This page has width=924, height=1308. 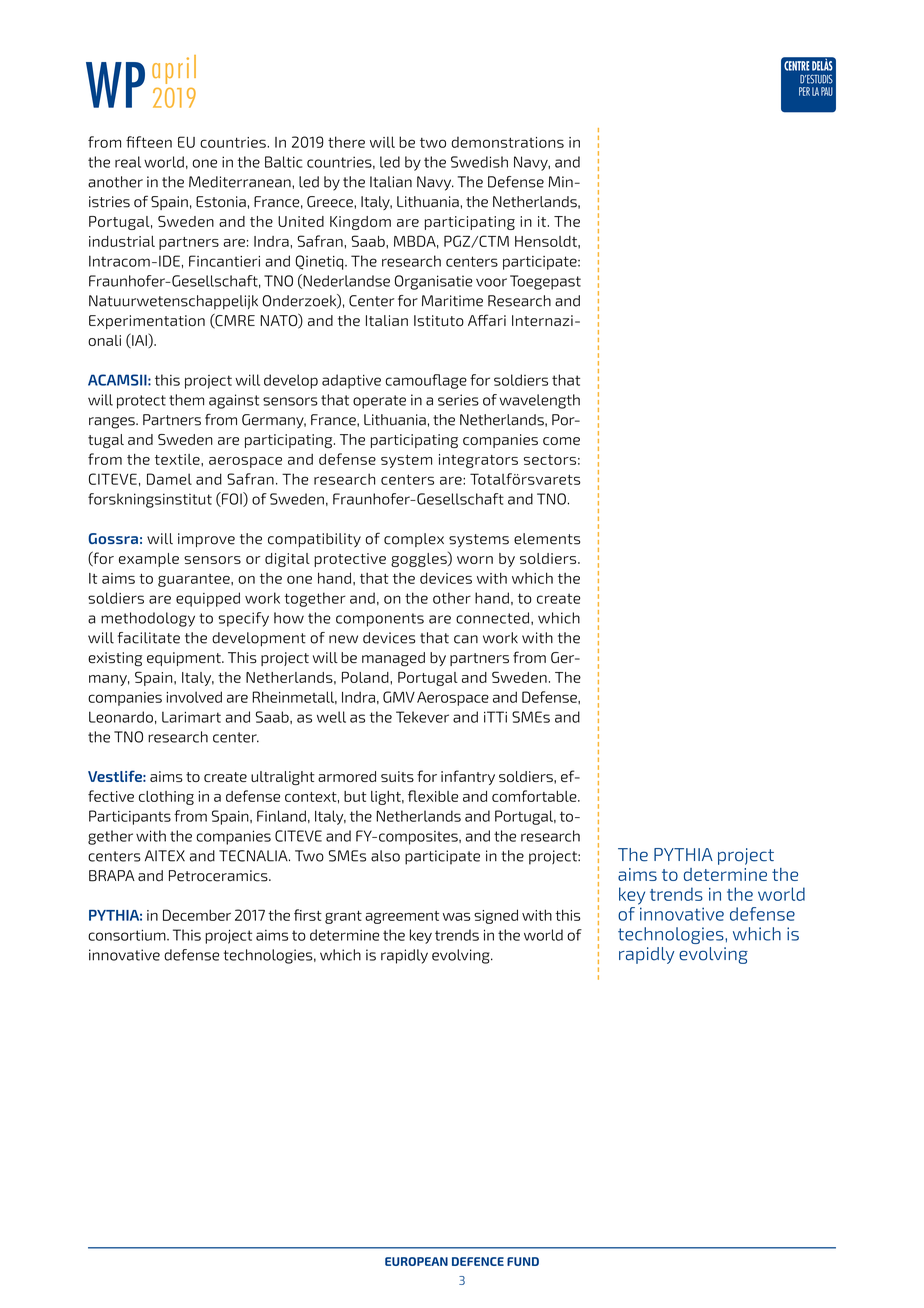 What do you see at coordinates (416, 1261) in the page?
I see `EUROPEAN` at bounding box center [416, 1261].
